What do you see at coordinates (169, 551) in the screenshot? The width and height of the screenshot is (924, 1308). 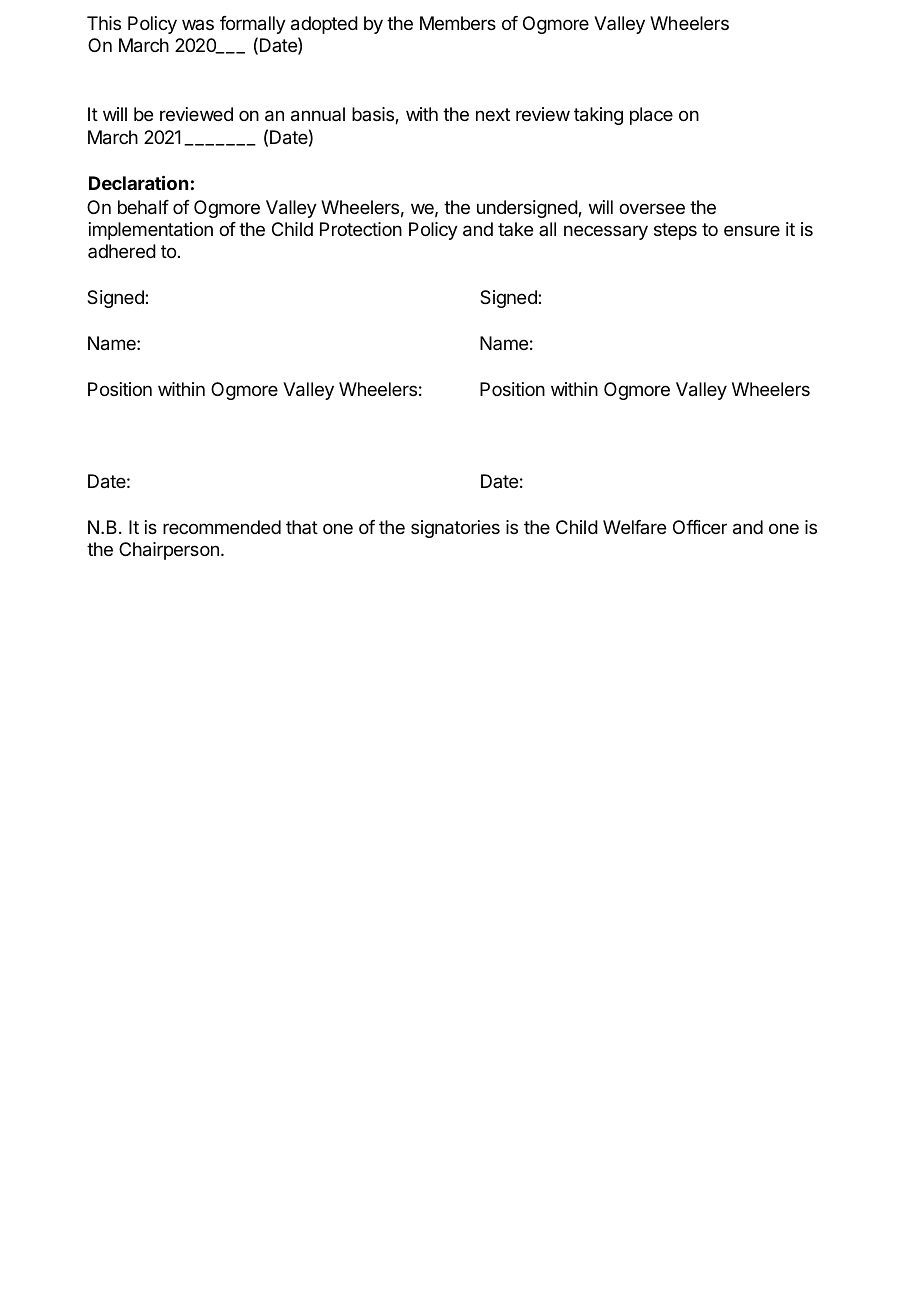 I see `Chairperson` at bounding box center [169, 551].
